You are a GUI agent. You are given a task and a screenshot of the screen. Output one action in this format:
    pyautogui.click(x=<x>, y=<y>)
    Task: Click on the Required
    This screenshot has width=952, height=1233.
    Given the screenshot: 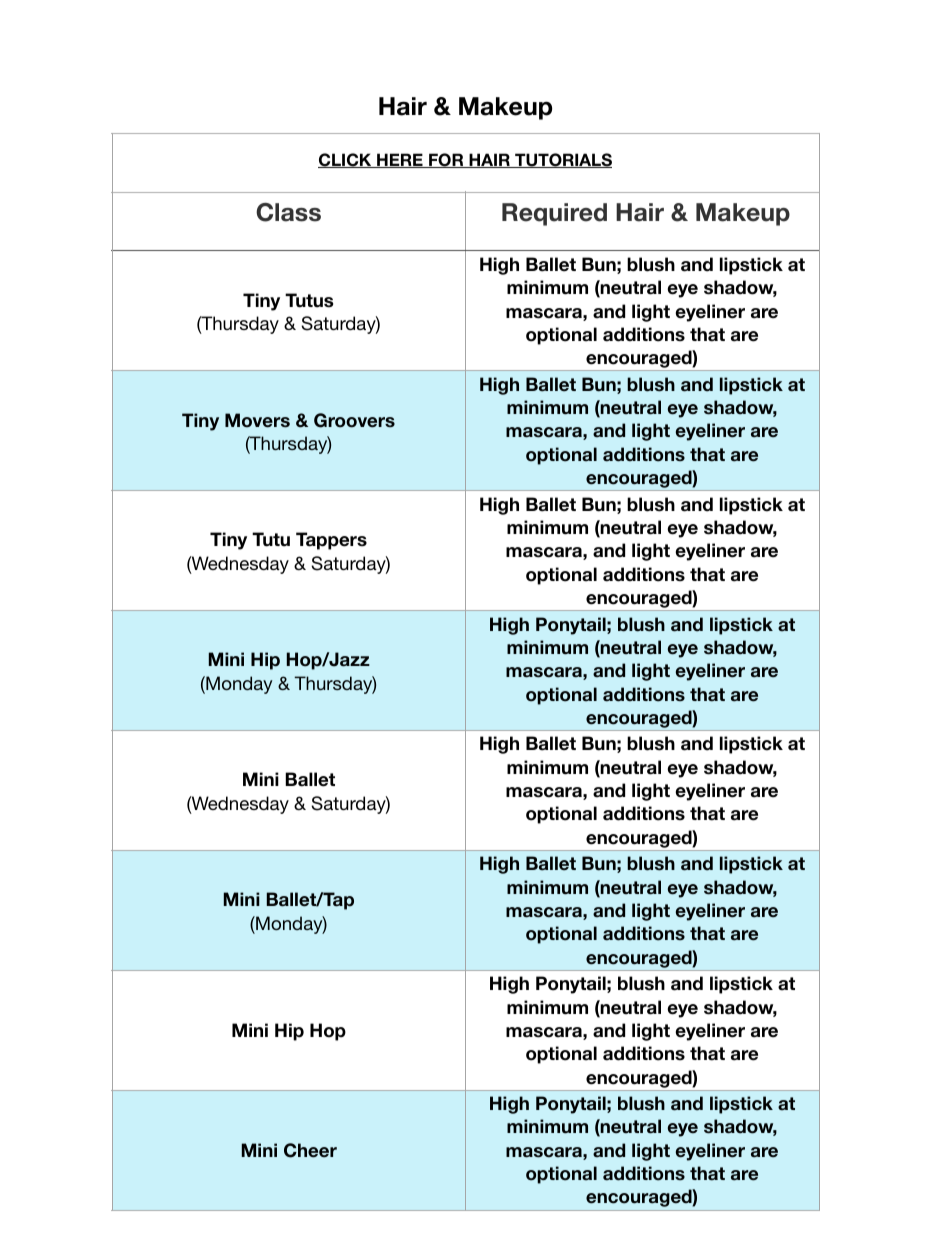 What is the action you would take?
    pyautogui.click(x=554, y=214)
